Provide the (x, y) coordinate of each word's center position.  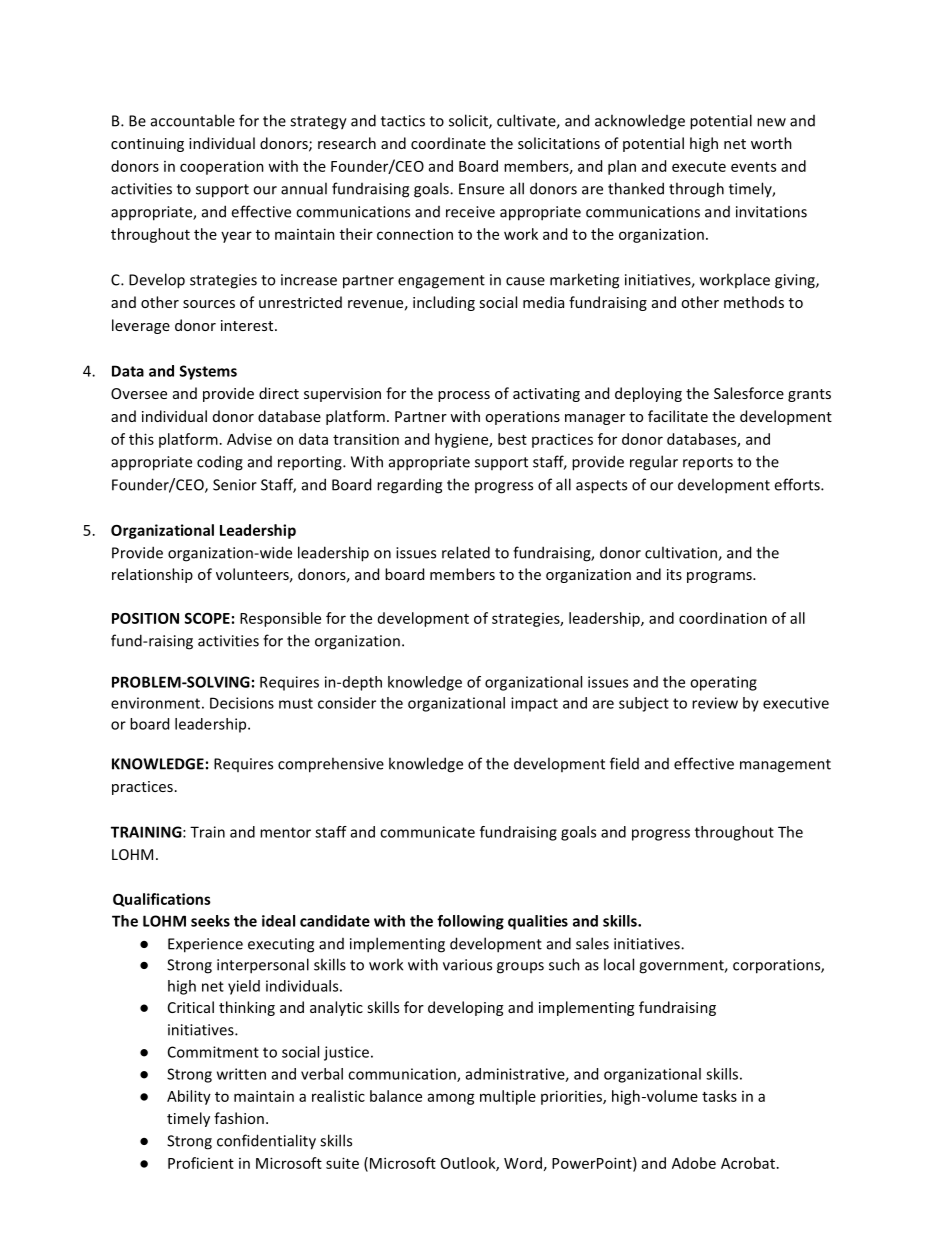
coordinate (448, 143)
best (512, 439)
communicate (427, 832)
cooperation (222, 167)
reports (708, 464)
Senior (235, 485)
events (753, 167)
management (785, 766)
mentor (285, 832)
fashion (239, 1118)
